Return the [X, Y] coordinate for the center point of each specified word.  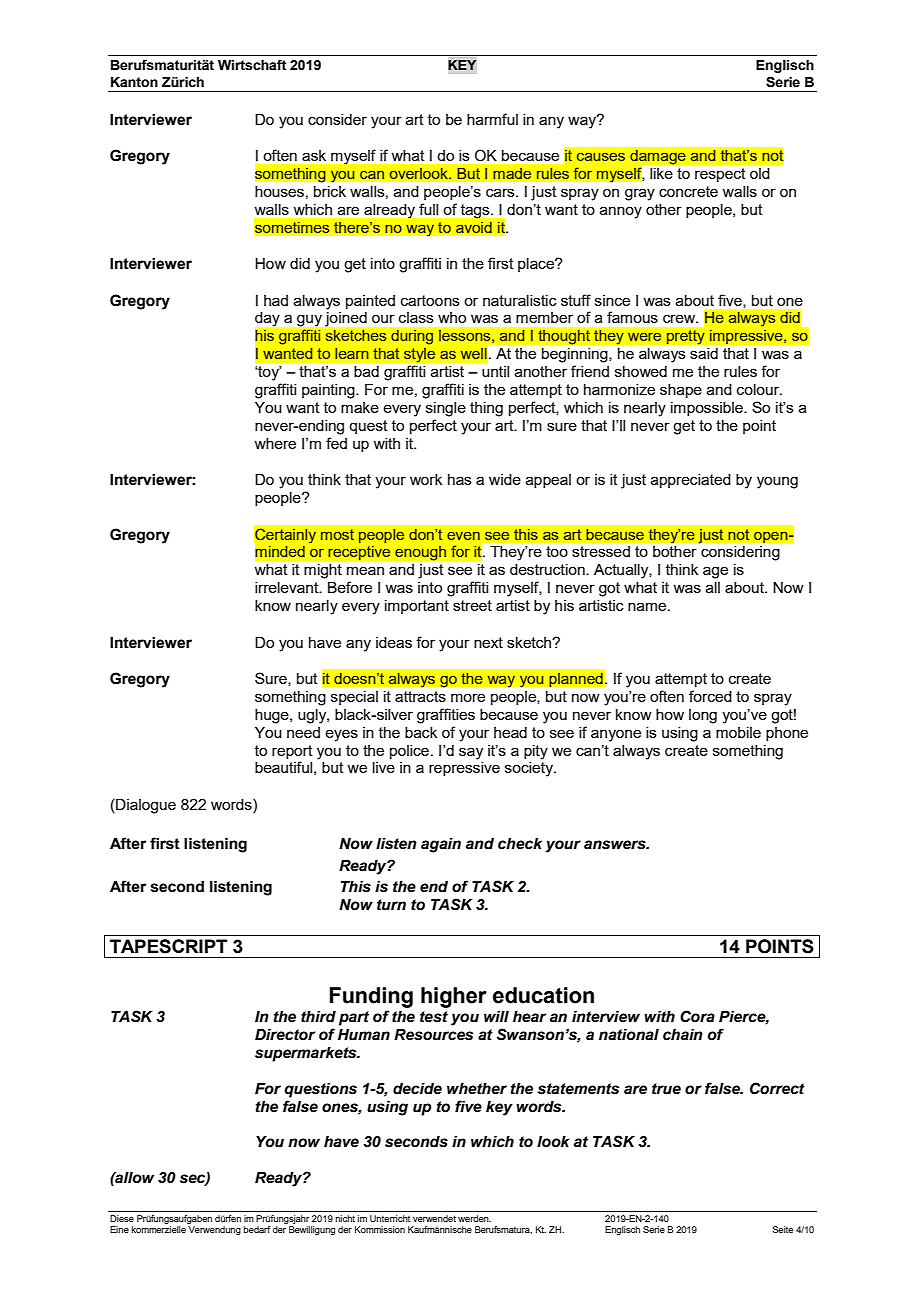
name [648, 606]
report [292, 752]
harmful [492, 119]
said [704, 353]
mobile [738, 732]
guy [309, 321]
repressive [464, 769]
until [495, 371]
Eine [119, 1229]
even [463, 536]
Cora [697, 1016]
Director [285, 1035]
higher [454, 997]
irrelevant [288, 587]
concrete [688, 191]
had [276, 300]
